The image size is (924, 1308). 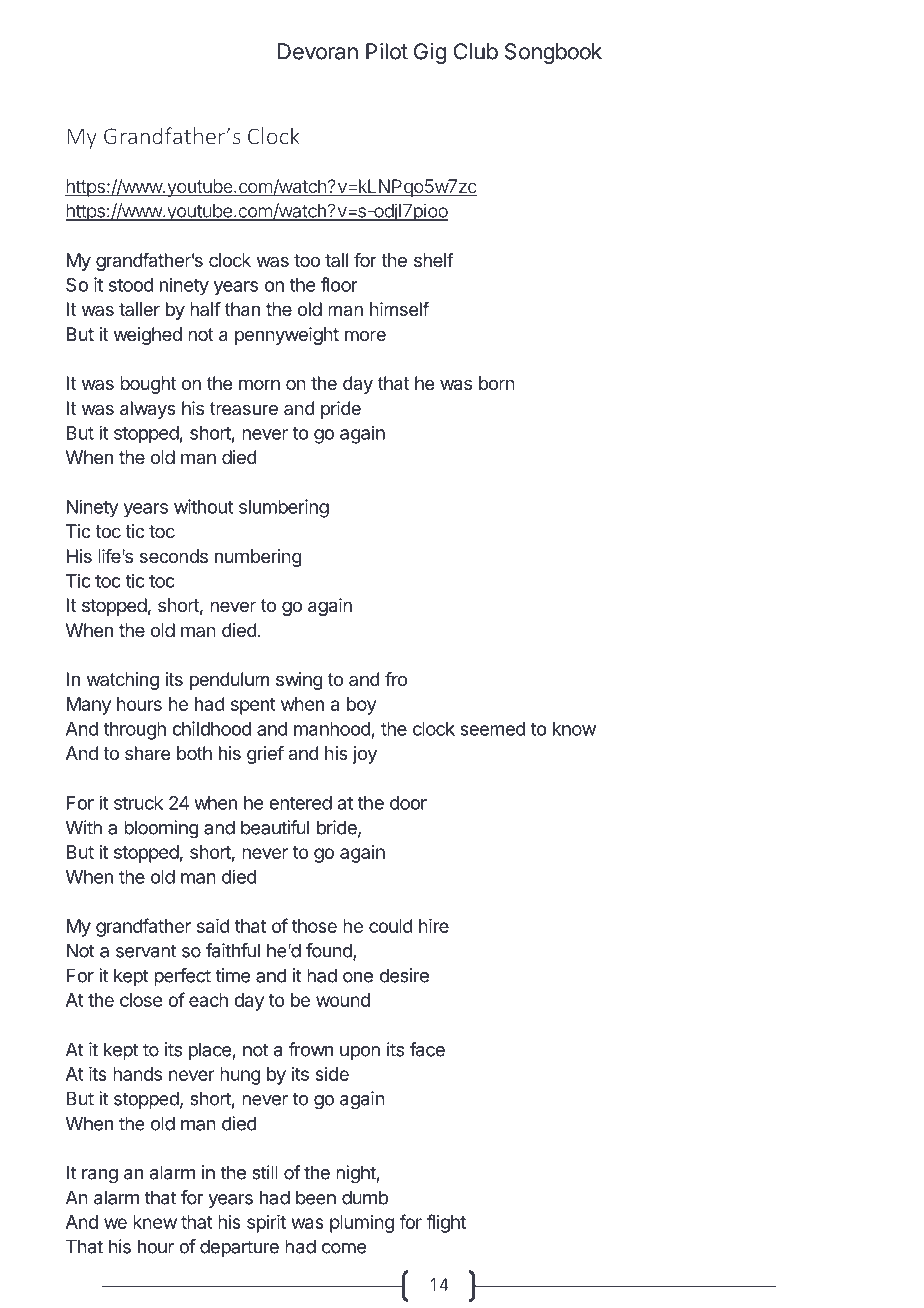 What do you see at coordinates (476, 51) in the screenshot?
I see `Club` at bounding box center [476, 51].
